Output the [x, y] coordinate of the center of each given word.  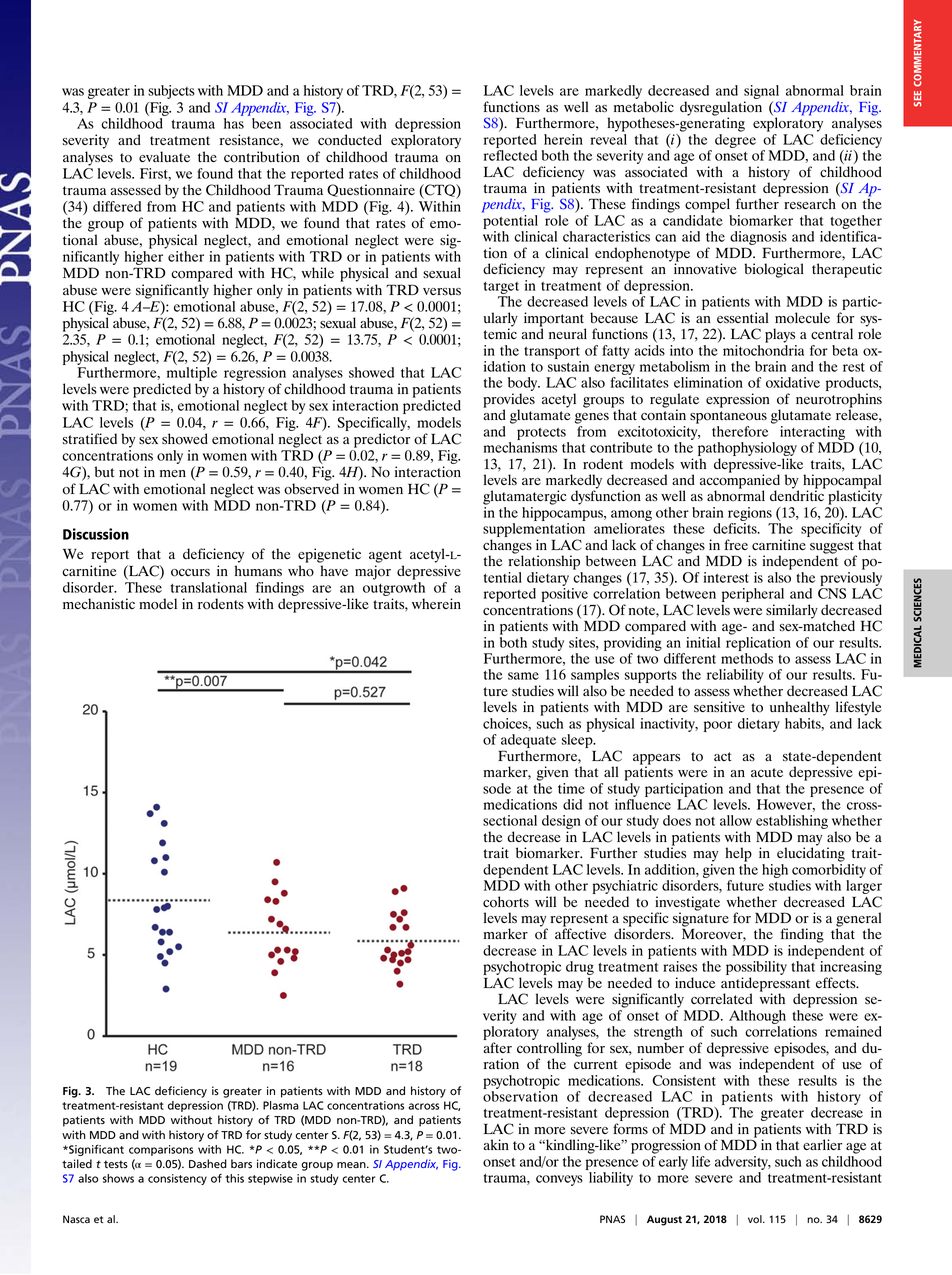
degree [735, 141]
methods [747, 658]
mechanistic [99, 603]
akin [496, 1144]
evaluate [164, 156]
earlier [822, 1144]
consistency [177, 1179]
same [523, 676]
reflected [510, 155]
